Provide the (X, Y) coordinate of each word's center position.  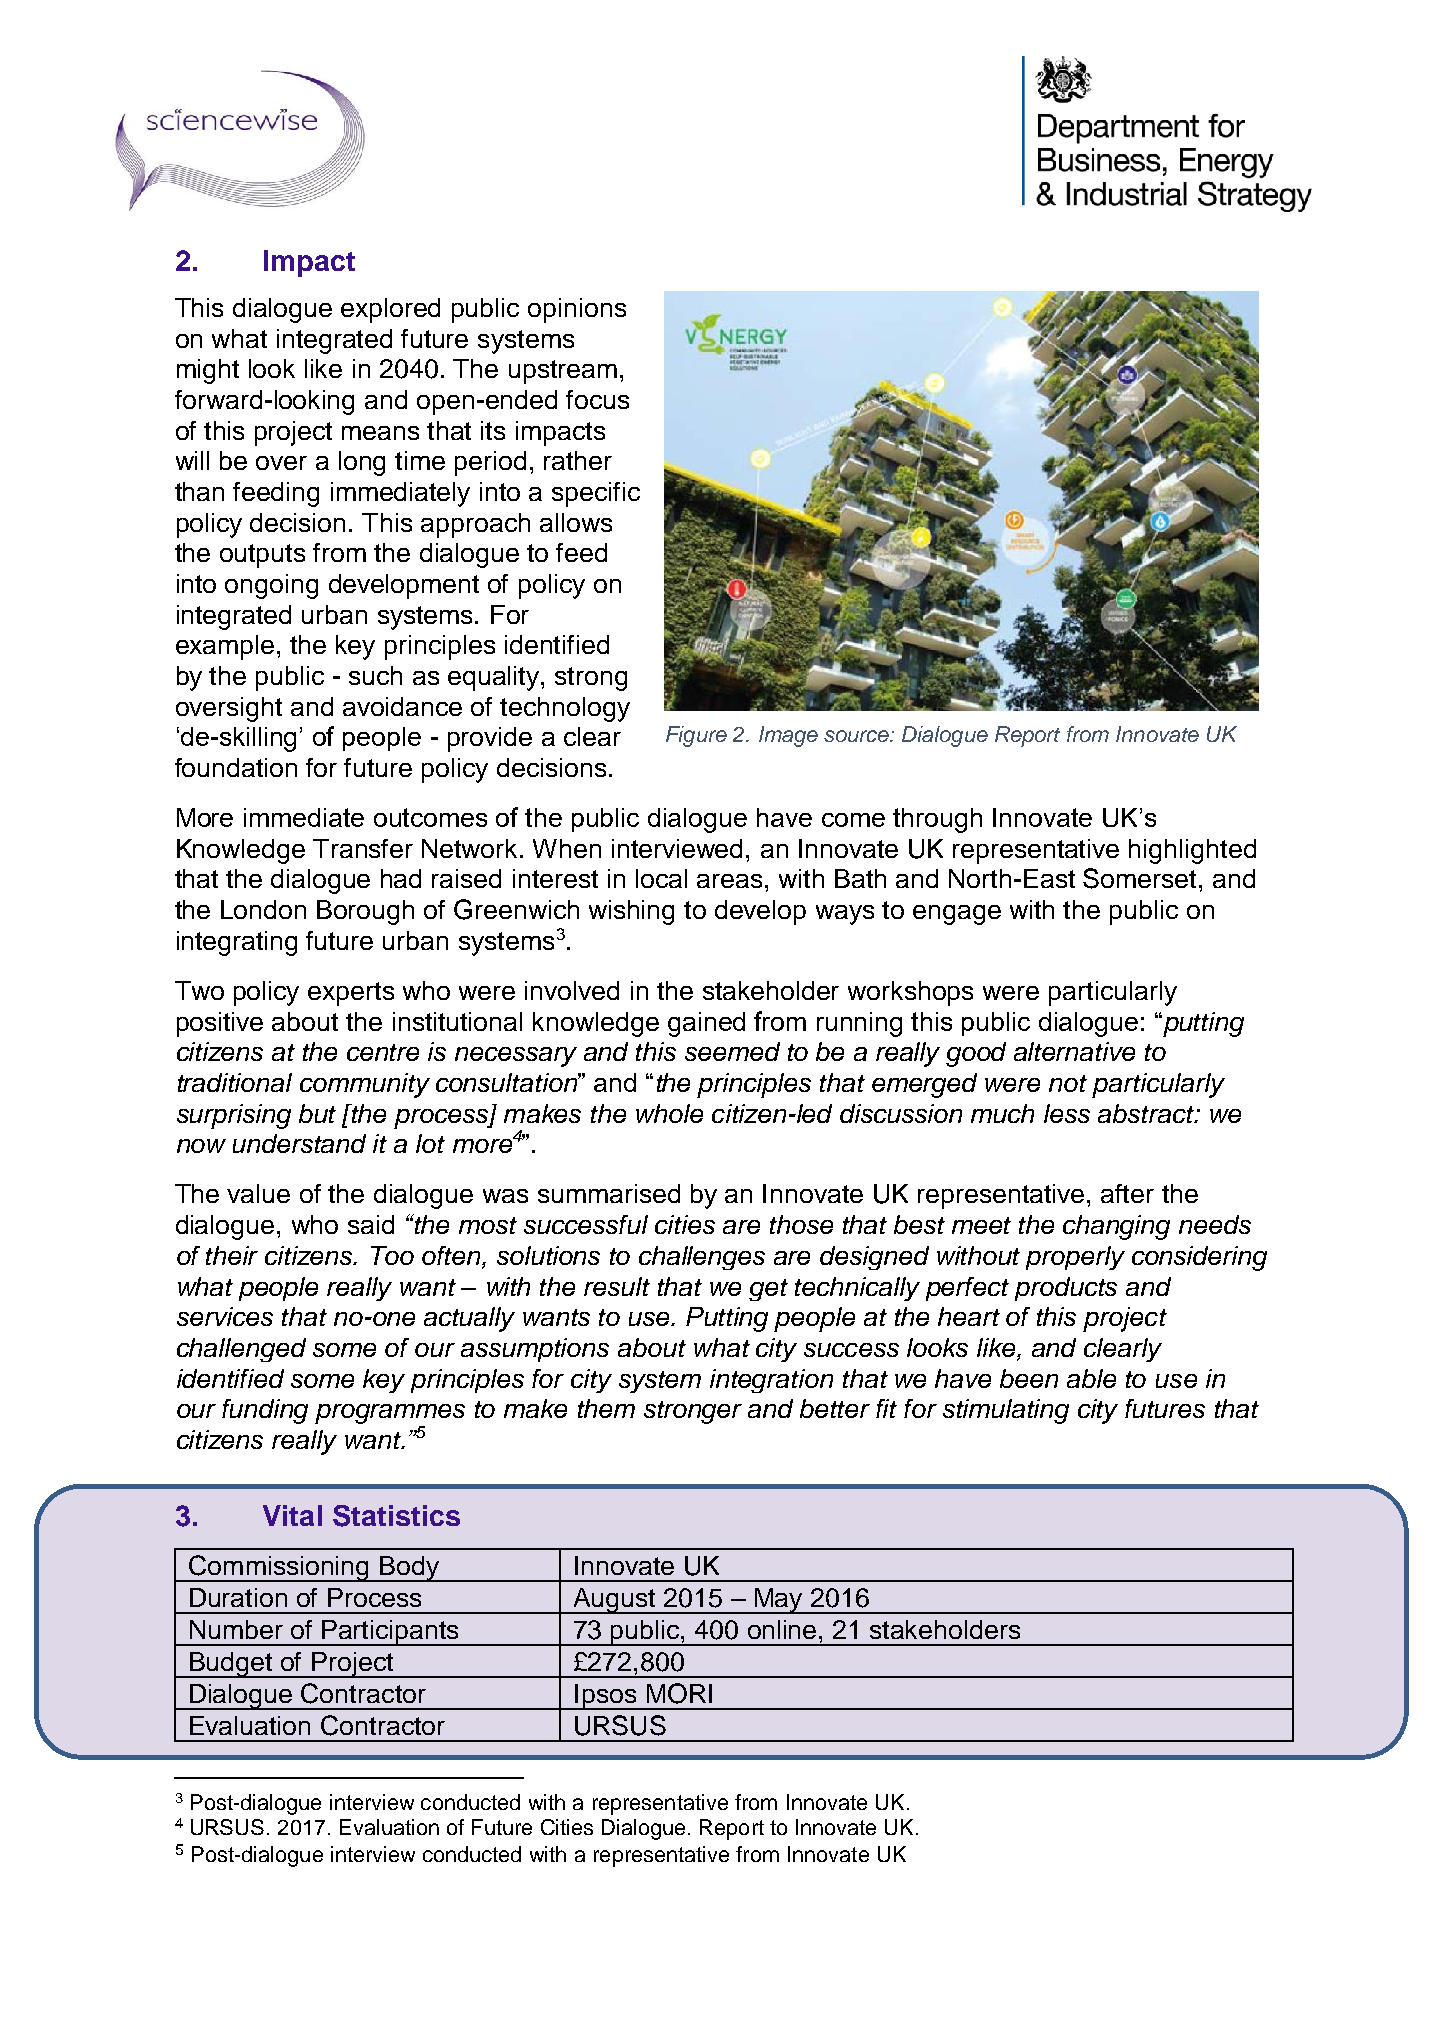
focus (597, 399)
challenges (702, 1258)
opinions (577, 310)
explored (390, 310)
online (784, 1629)
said (371, 1224)
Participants (391, 1633)
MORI (679, 1693)
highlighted (1192, 851)
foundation (236, 767)
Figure (696, 736)
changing (1116, 1227)
